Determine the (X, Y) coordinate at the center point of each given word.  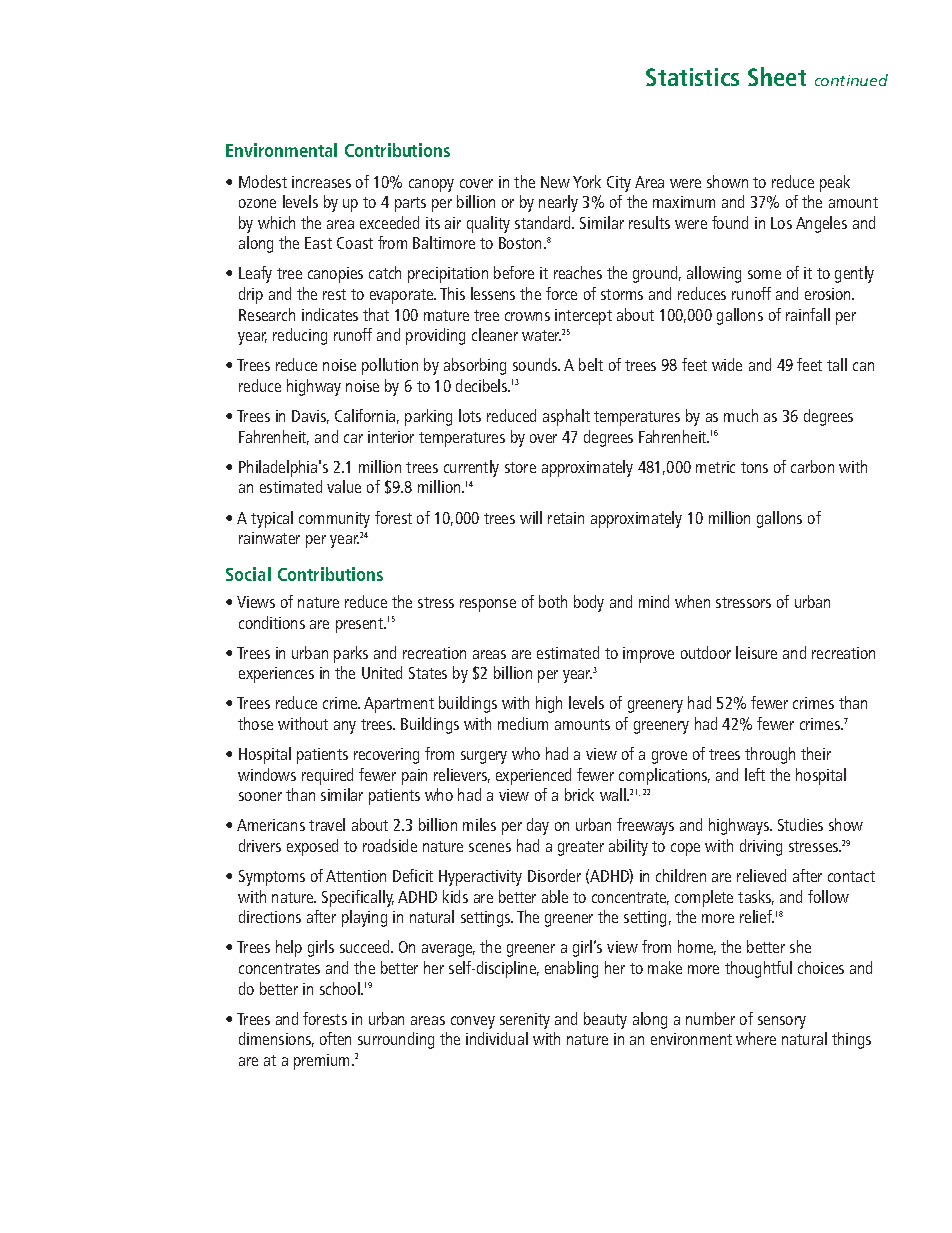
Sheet (777, 76)
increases (321, 182)
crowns (527, 316)
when (692, 601)
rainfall (808, 314)
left (755, 774)
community (334, 520)
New (555, 182)
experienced (533, 776)
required (327, 776)
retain (566, 518)
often (335, 1038)
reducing (300, 336)
